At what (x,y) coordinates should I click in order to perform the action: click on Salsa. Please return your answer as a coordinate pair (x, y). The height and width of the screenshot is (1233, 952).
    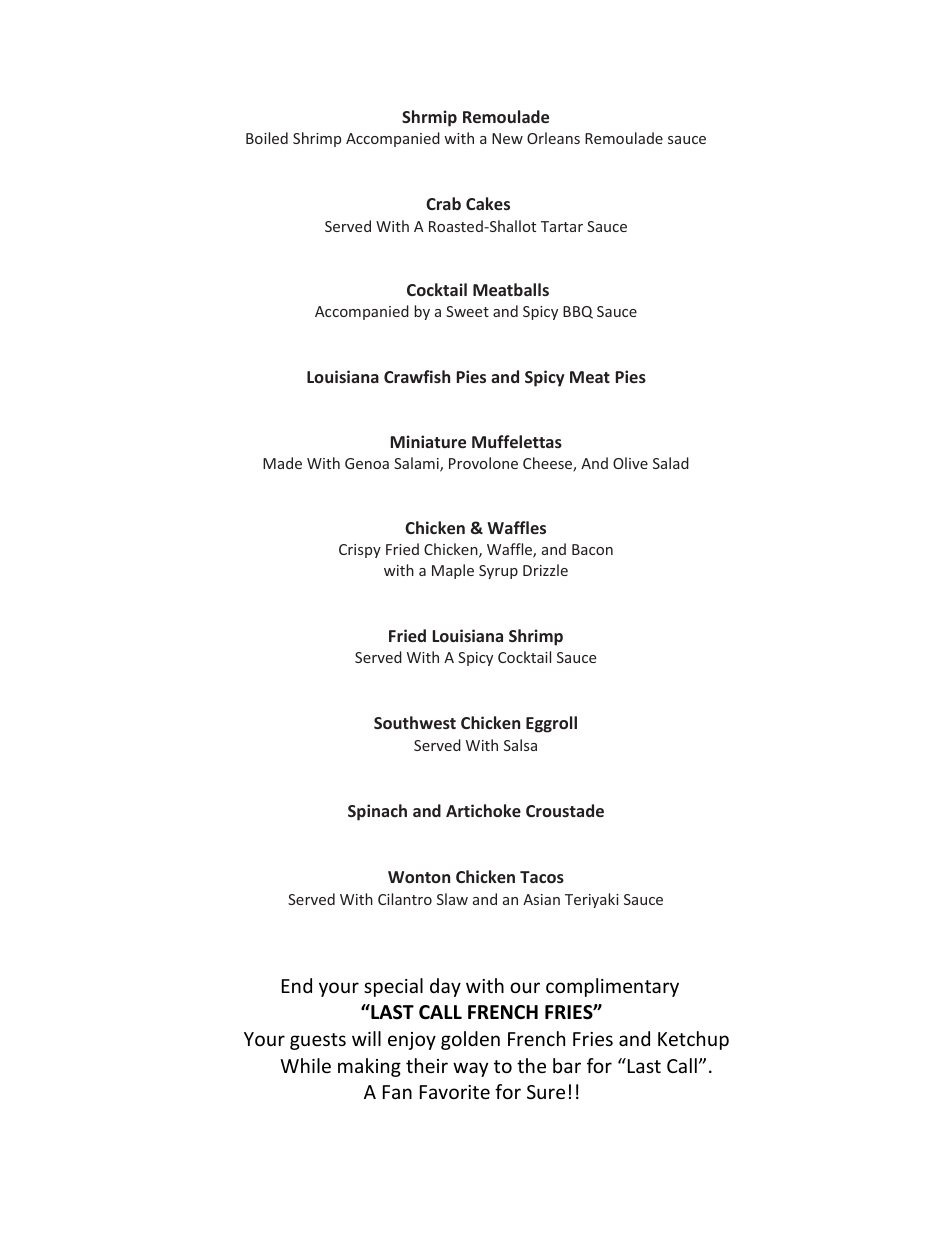
    Looking at the image, I should click on (520, 745).
